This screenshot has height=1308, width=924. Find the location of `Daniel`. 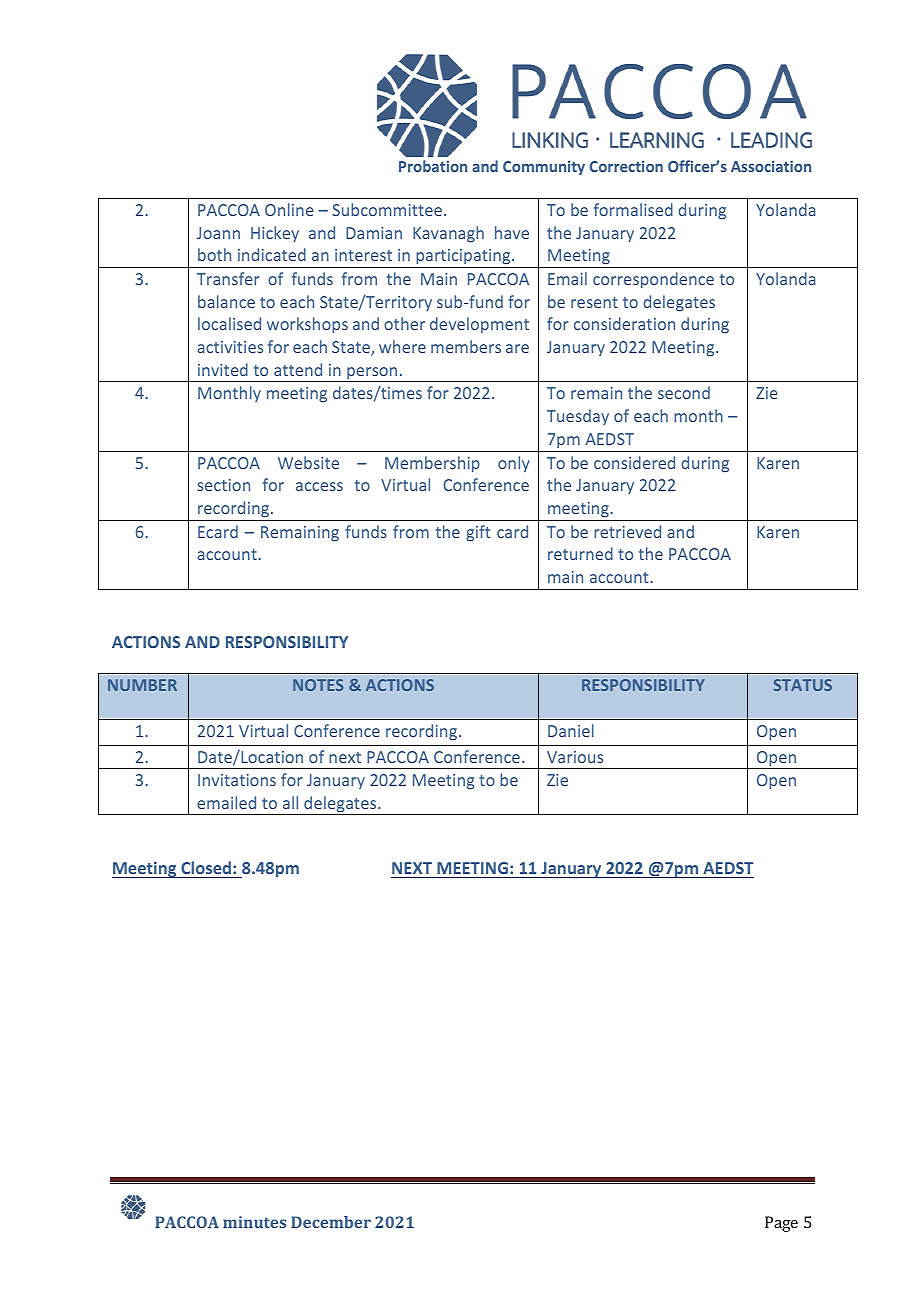

Daniel is located at coordinates (571, 730).
